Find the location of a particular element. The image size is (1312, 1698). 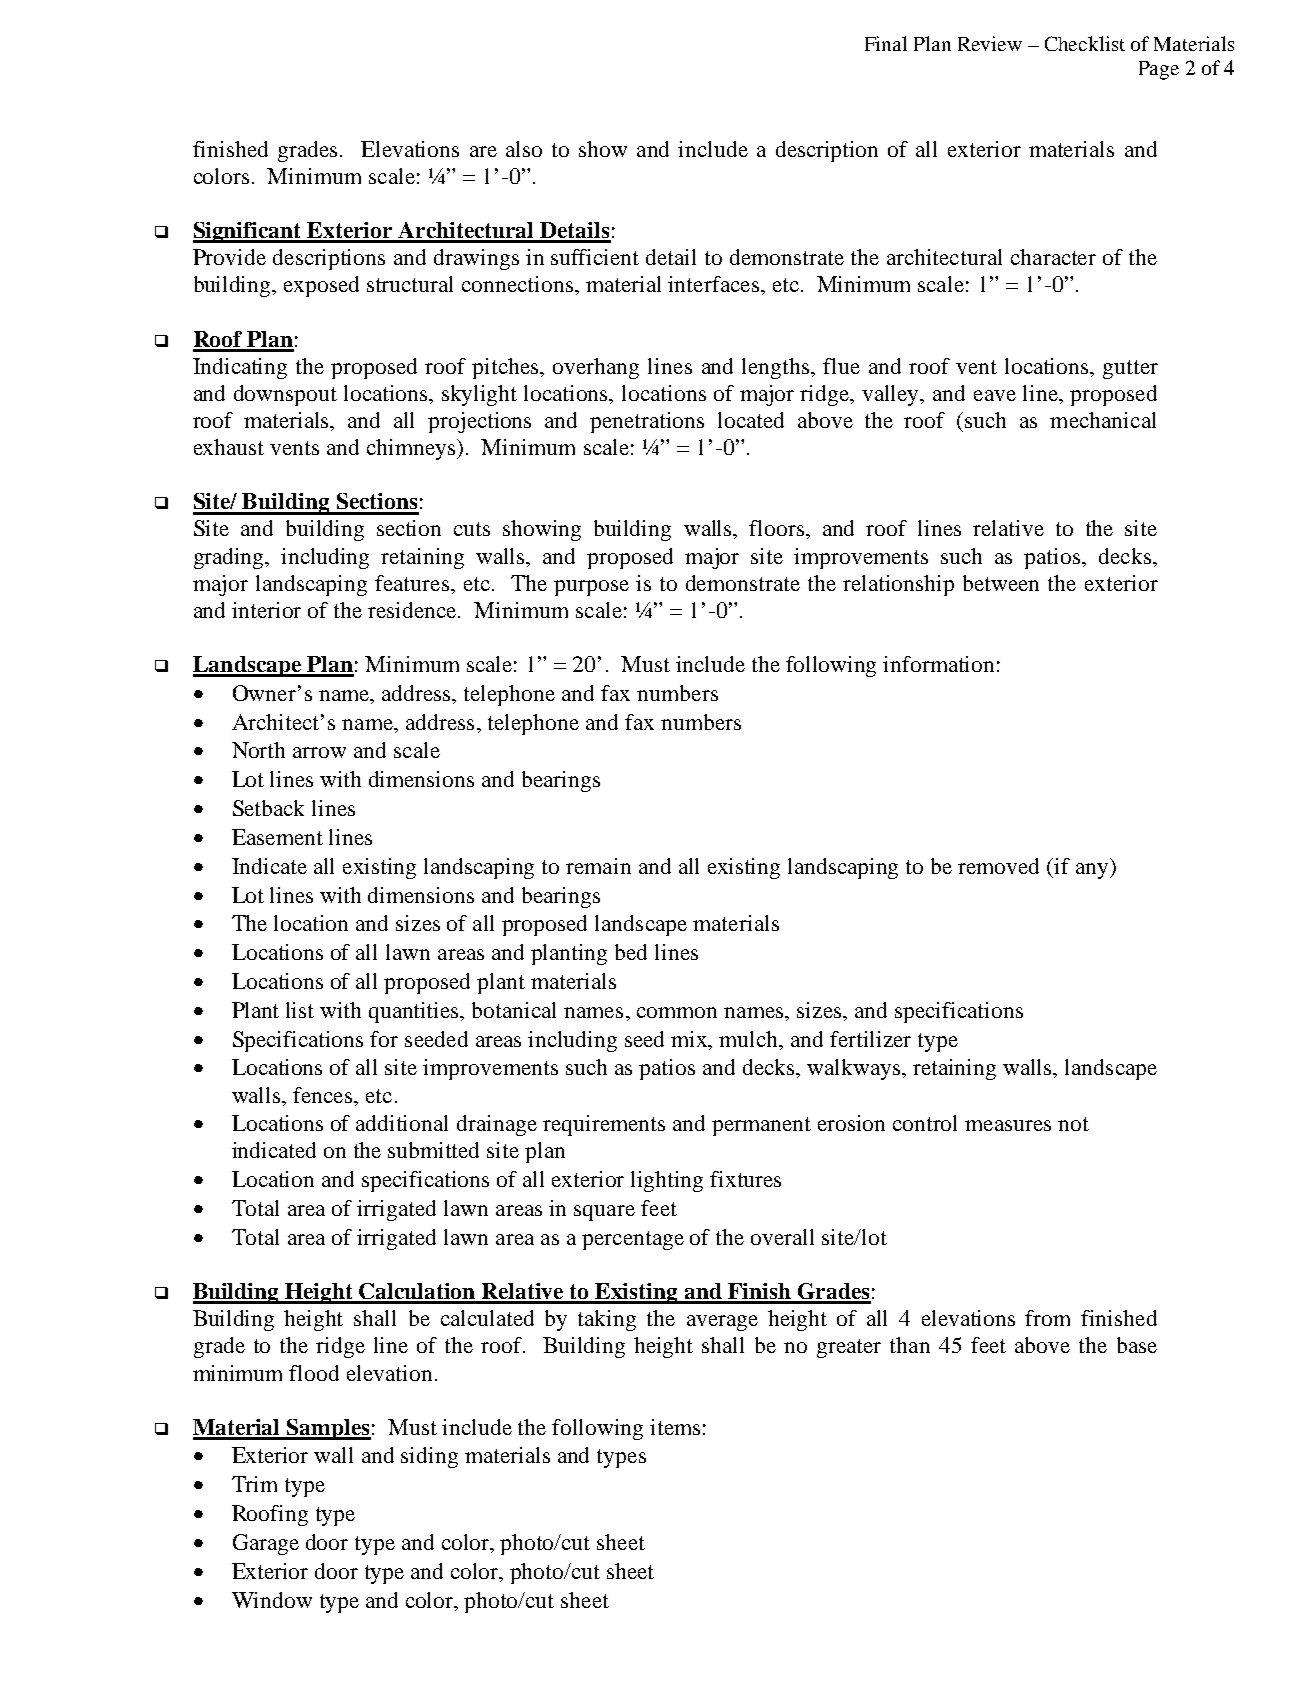

removed is located at coordinates (998, 866).
